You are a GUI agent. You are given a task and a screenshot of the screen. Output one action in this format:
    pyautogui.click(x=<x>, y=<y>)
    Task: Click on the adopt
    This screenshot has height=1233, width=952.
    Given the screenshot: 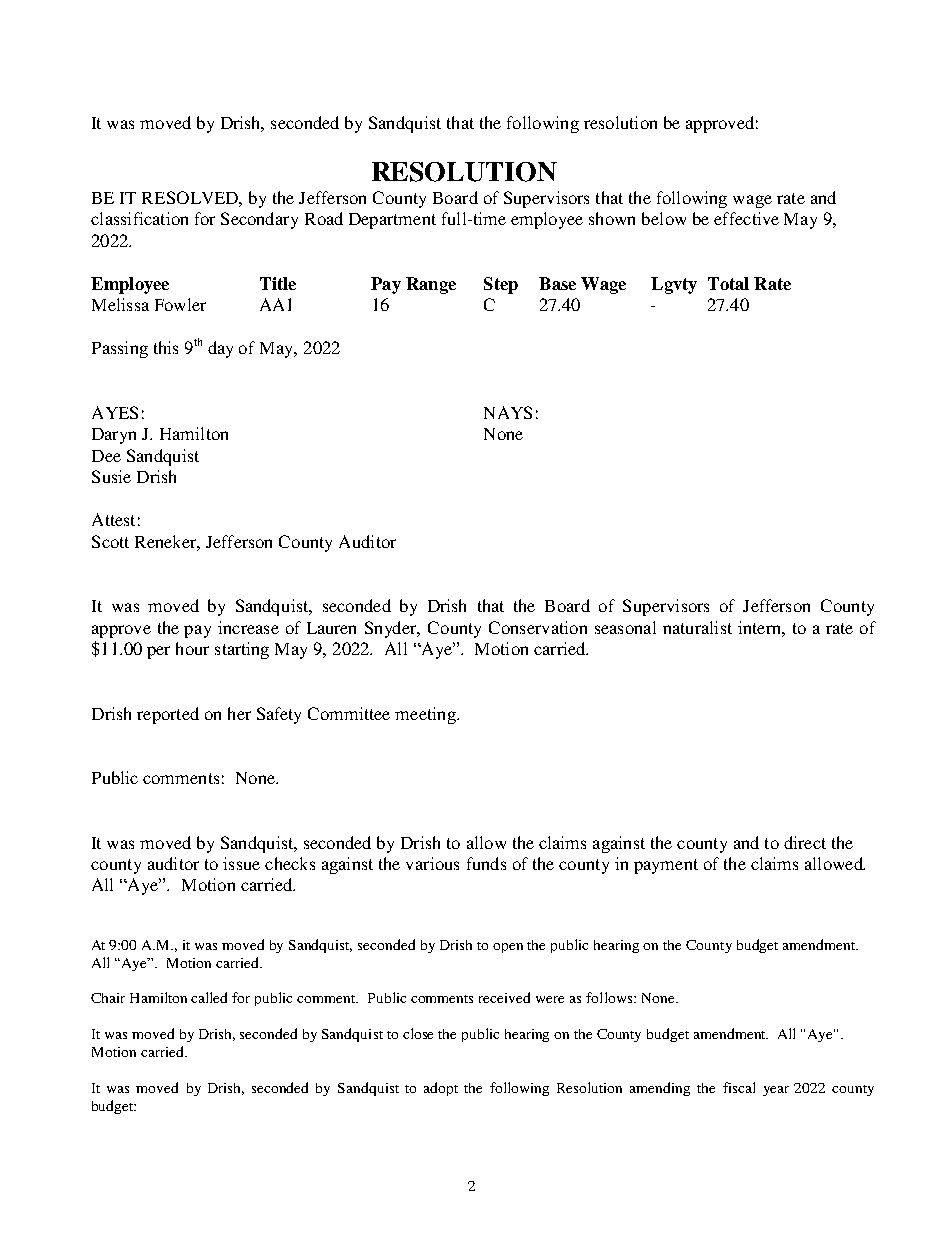 What is the action you would take?
    pyautogui.click(x=441, y=1089)
